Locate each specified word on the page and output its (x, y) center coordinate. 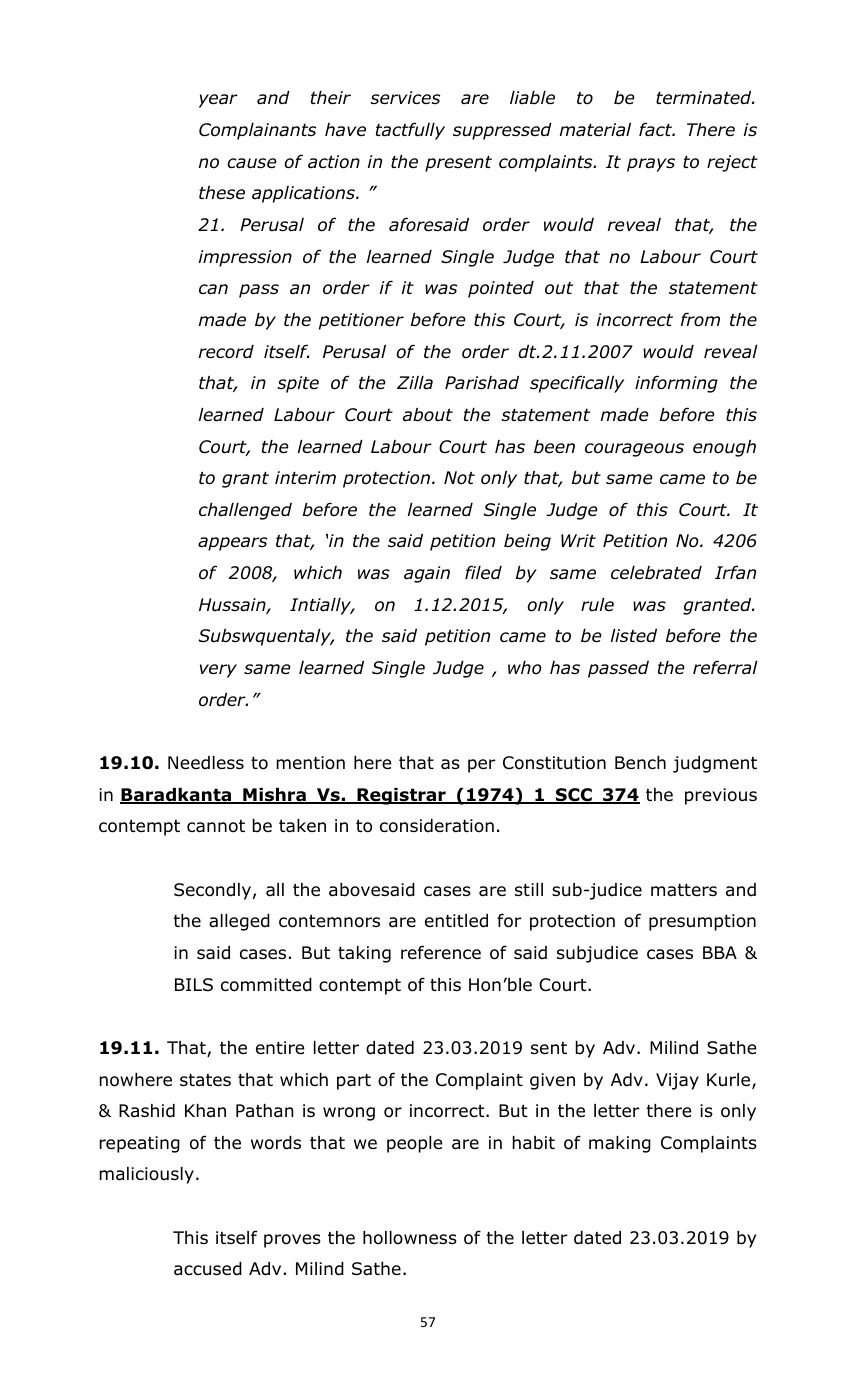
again (427, 574)
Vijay (677, 1081)
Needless (206, 763)
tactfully (410, 131)
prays (651, 165)
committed (266, 985)
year (218, 101)
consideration (437, 826)
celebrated (656, 573)
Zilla (415, 383)
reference (441, 952)
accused (208, 1269)
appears (232, 544)
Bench (640, 763)
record (226, 352)
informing (676, 384)
